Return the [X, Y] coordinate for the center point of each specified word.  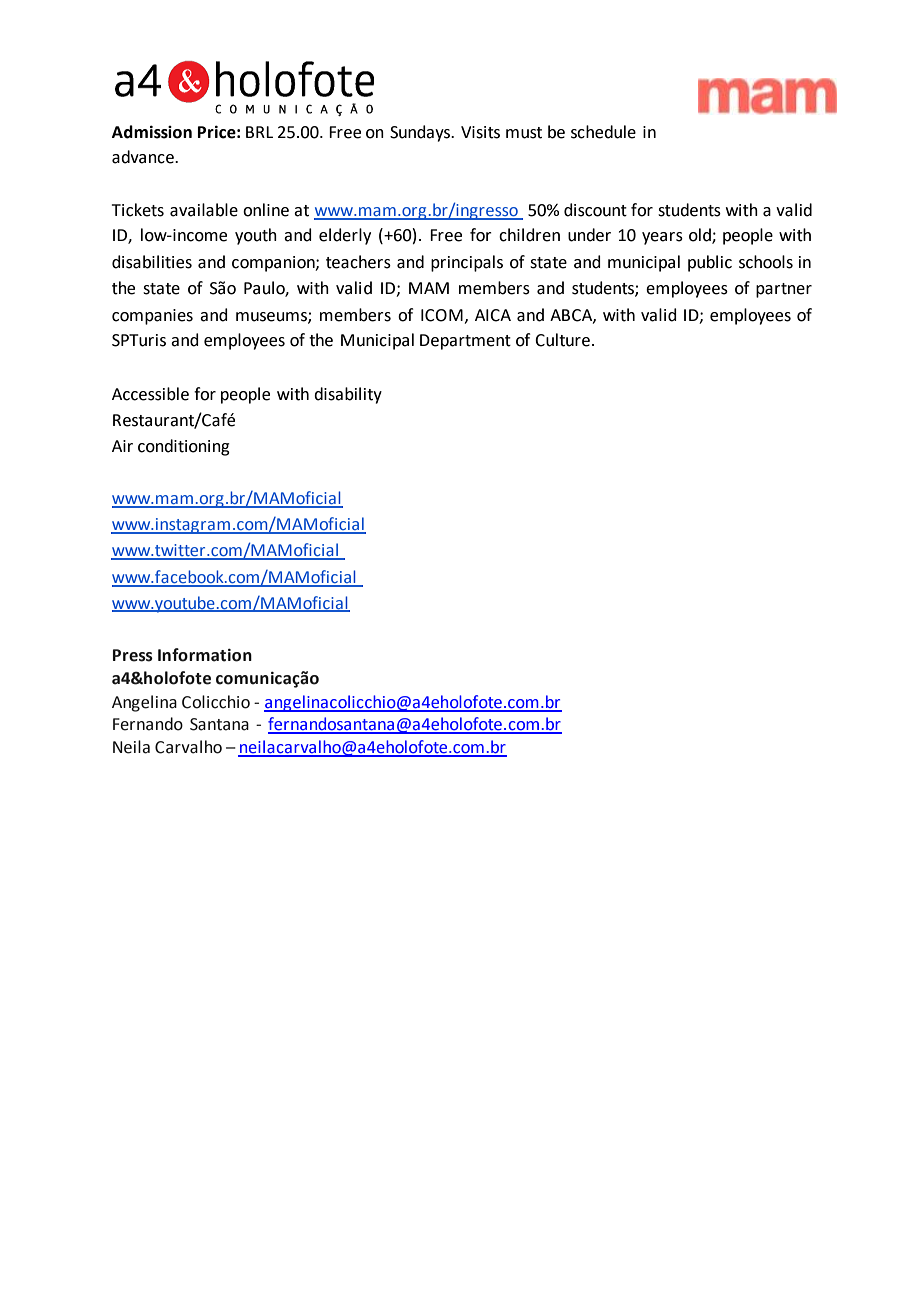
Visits [480, 132]
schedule [603, 132]
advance [144, 157]
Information [205, 655]
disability [348, 395]
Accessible [150, 394]
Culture [562, 340]
